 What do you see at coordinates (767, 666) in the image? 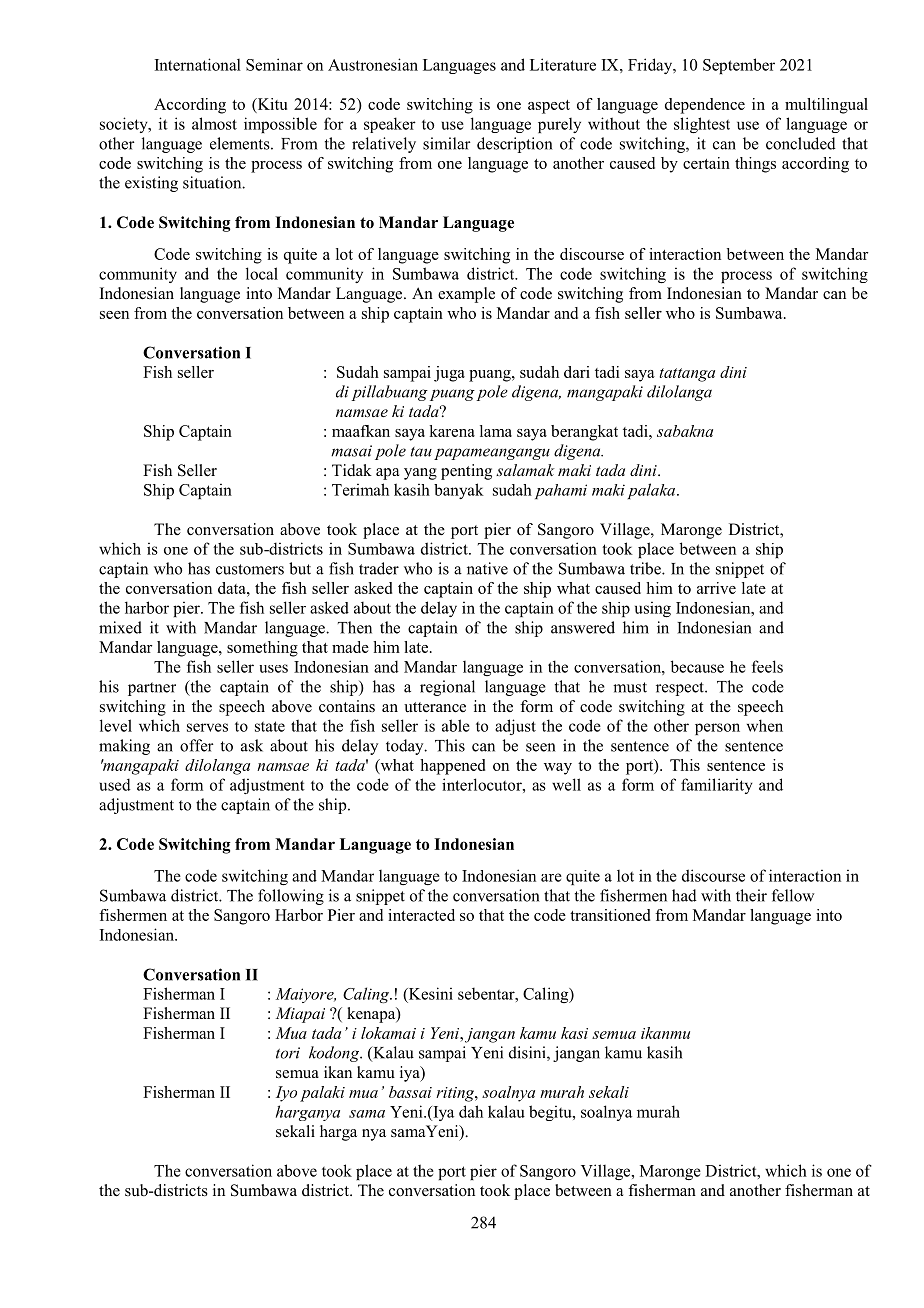
I see `feels` at bounding box center [767, 666].
